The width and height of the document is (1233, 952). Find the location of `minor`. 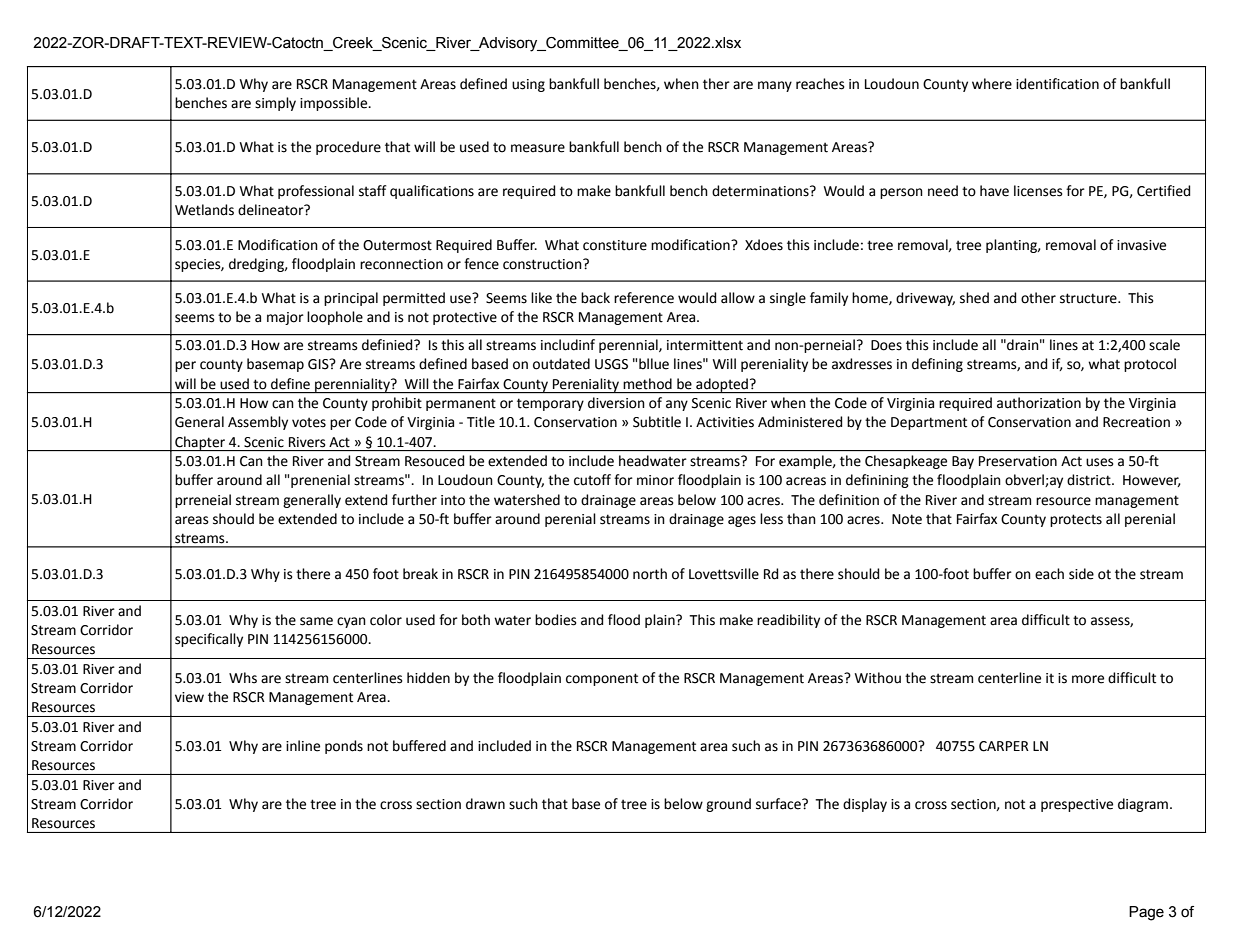

minor is located at coordinates (655, 480).
